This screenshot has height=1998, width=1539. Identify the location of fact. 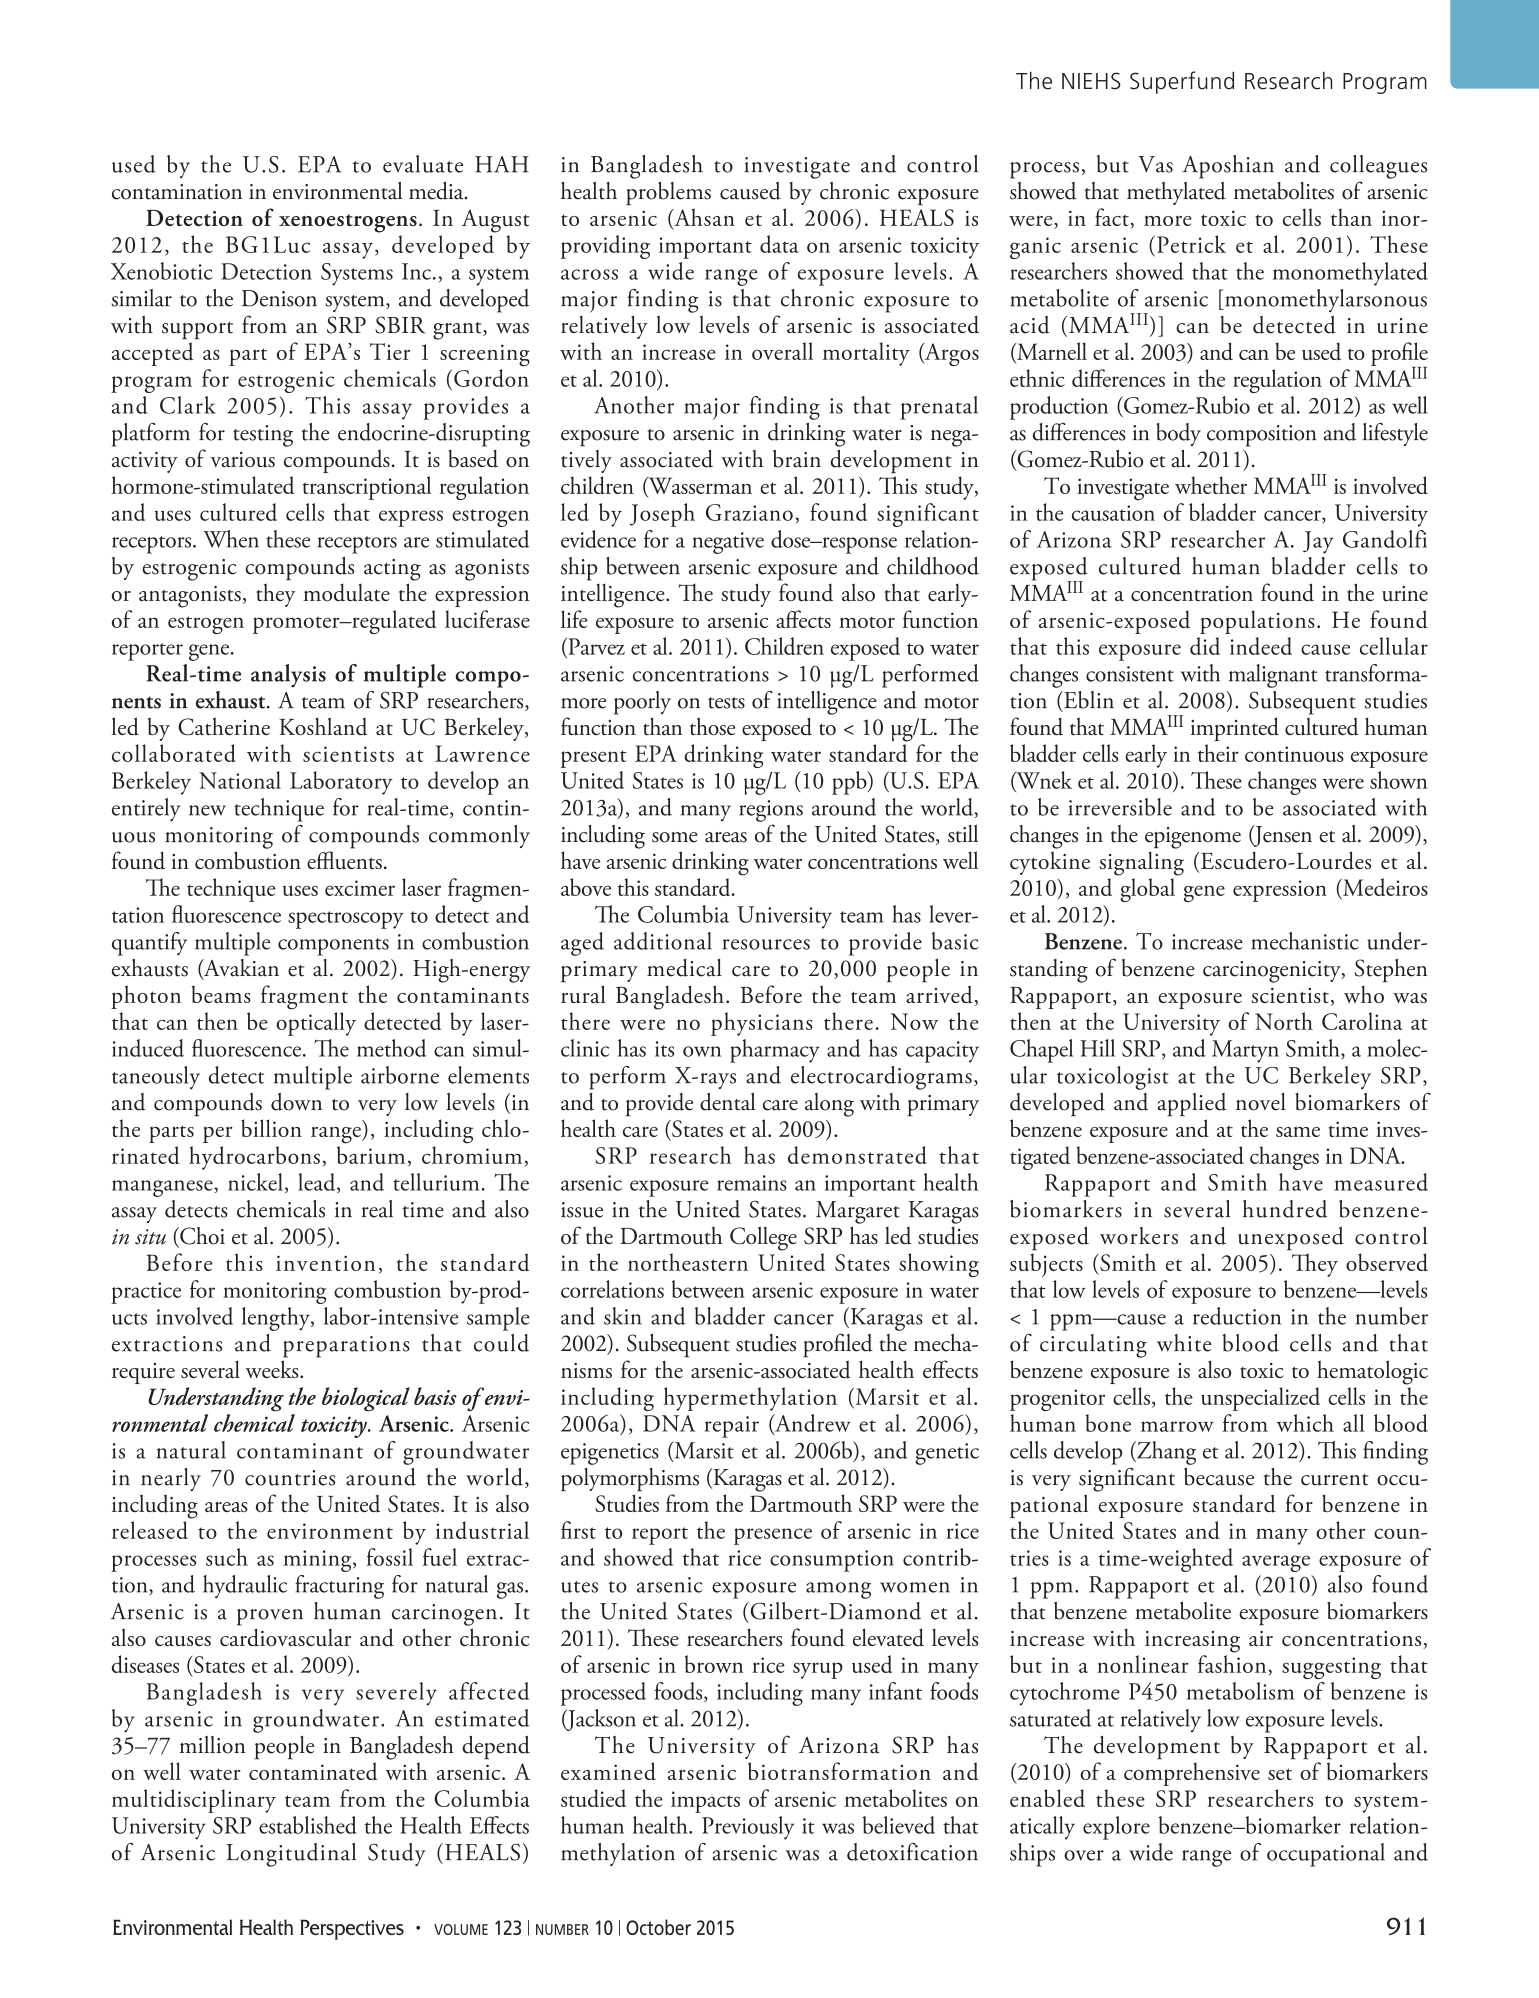
(1113, 218).
